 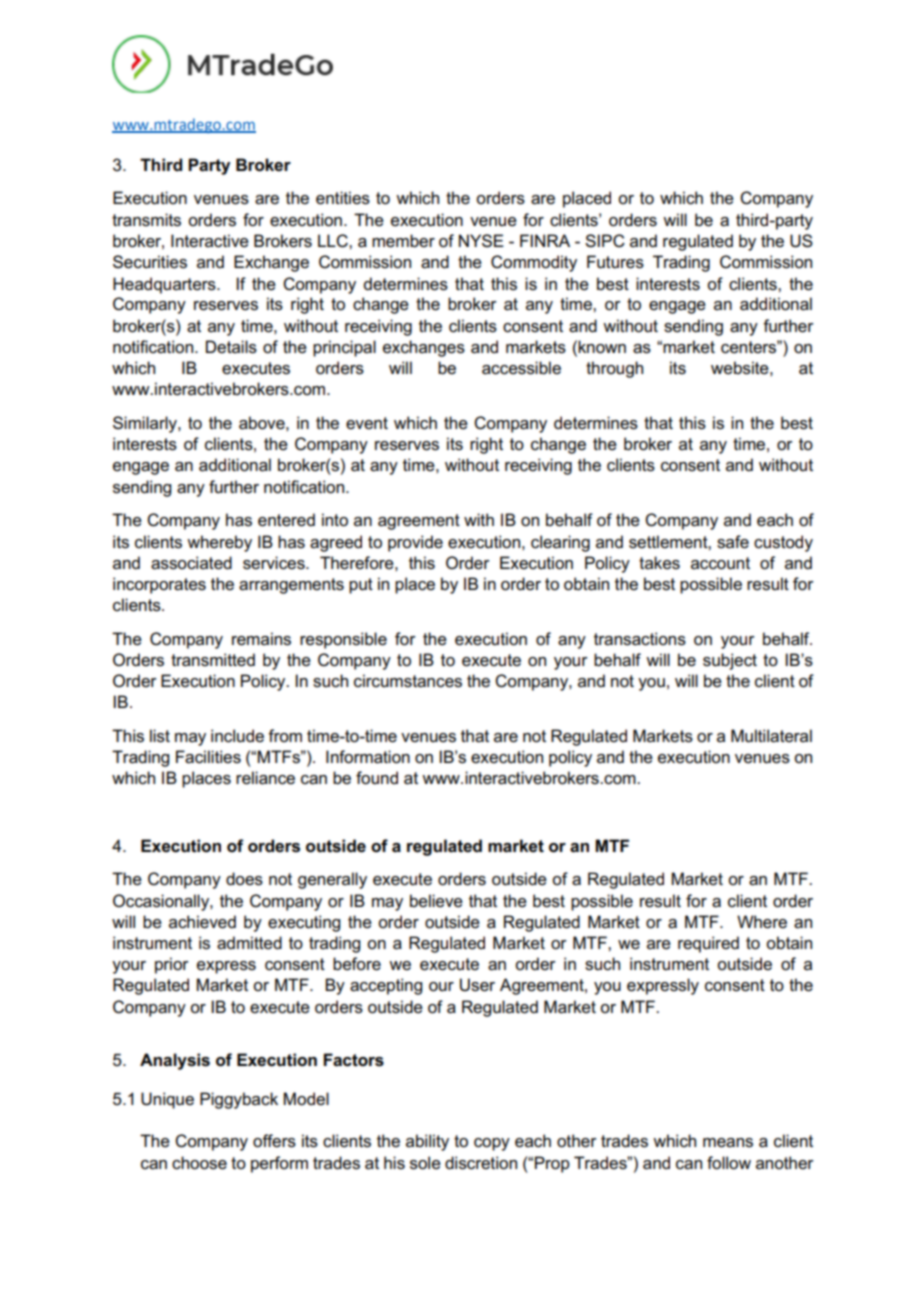 I want to click on Futures, so click(x=615, y=262).
